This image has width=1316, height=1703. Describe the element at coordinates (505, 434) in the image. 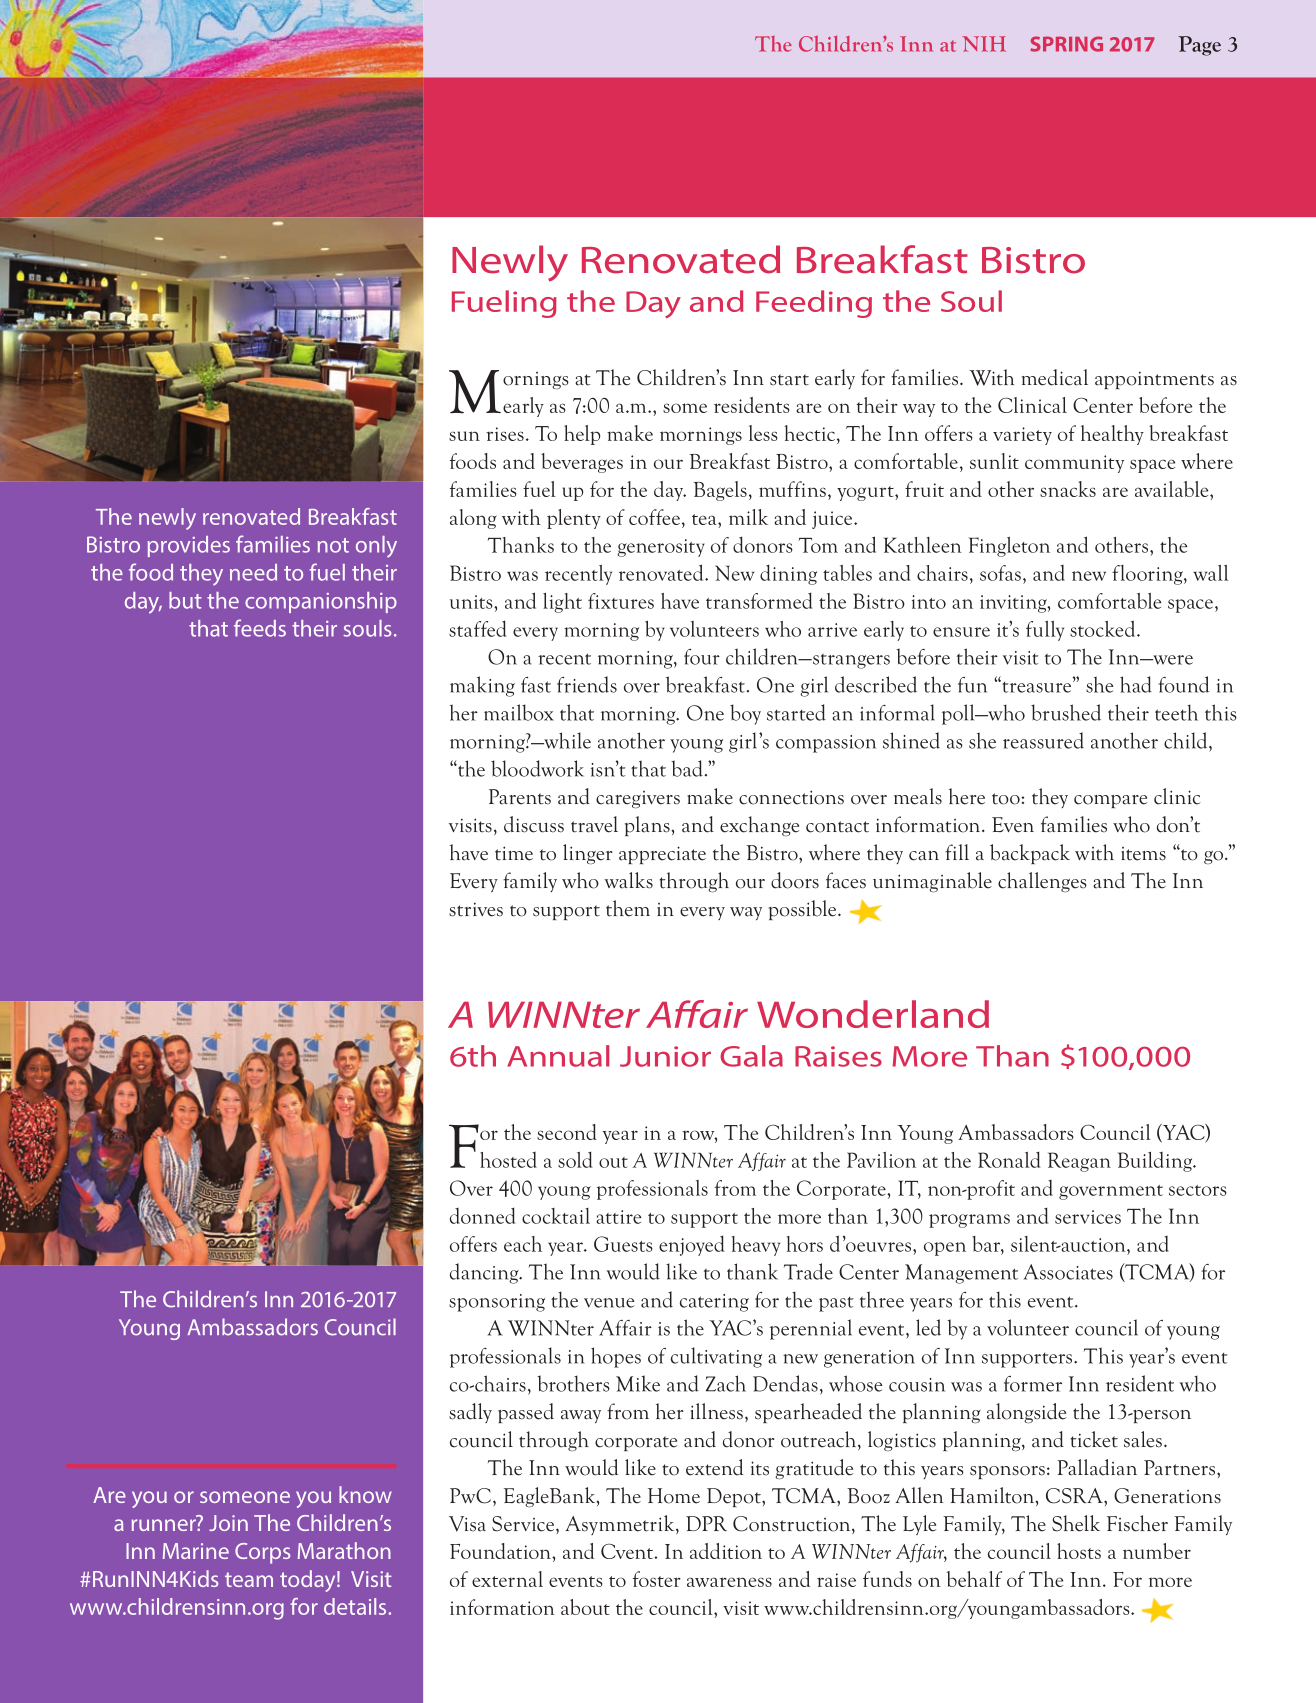

I see `rises` at that location.
